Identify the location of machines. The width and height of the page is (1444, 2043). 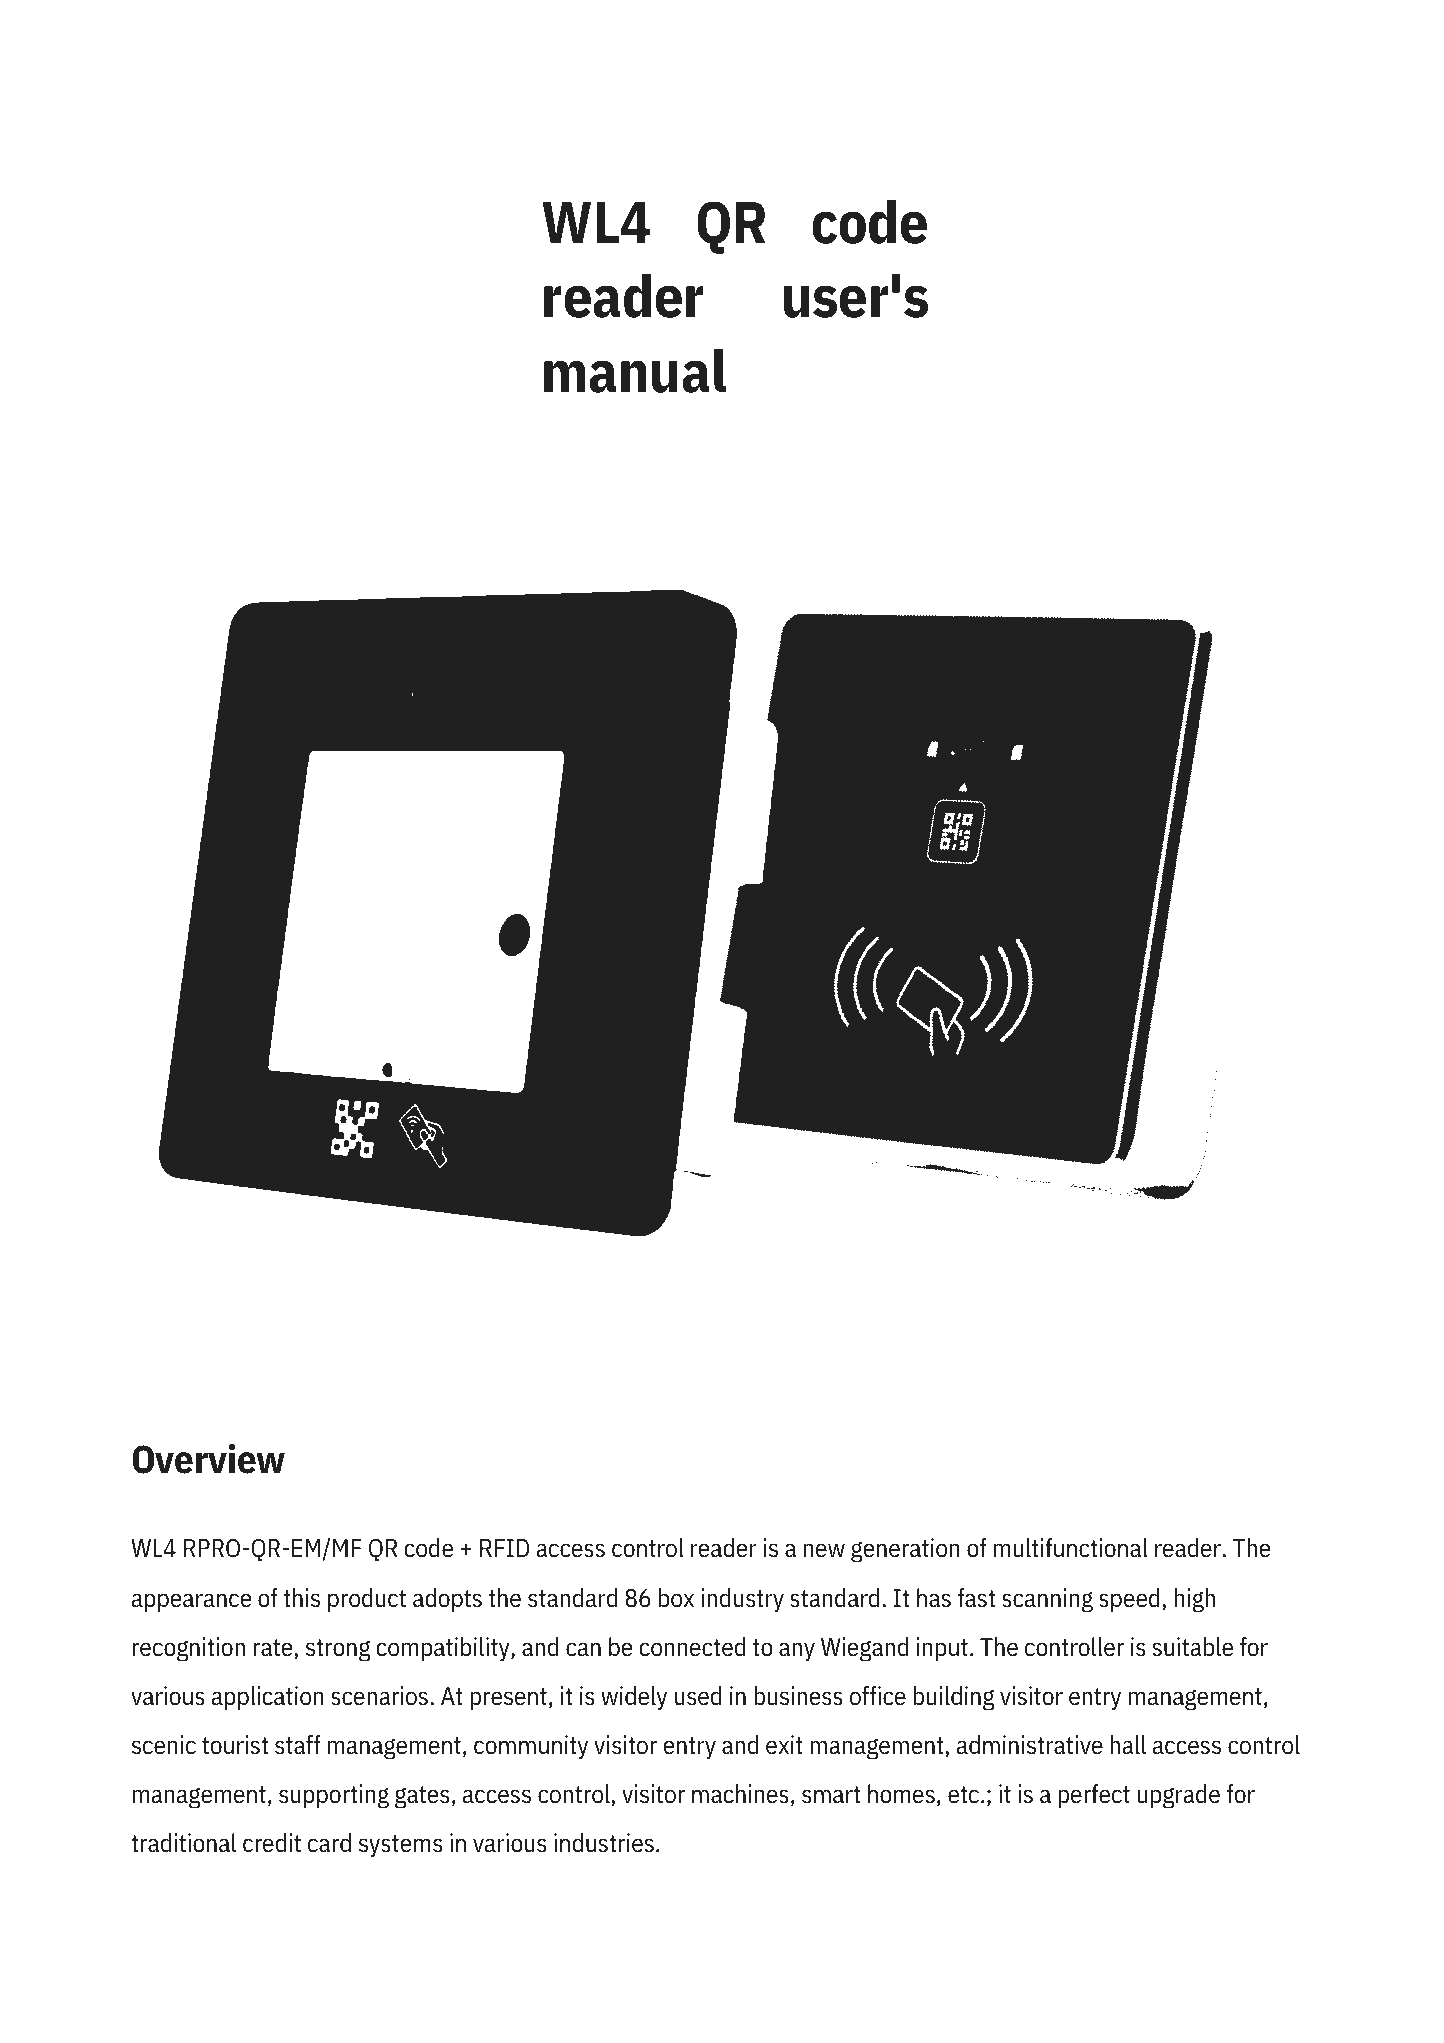
(740, 1794).
